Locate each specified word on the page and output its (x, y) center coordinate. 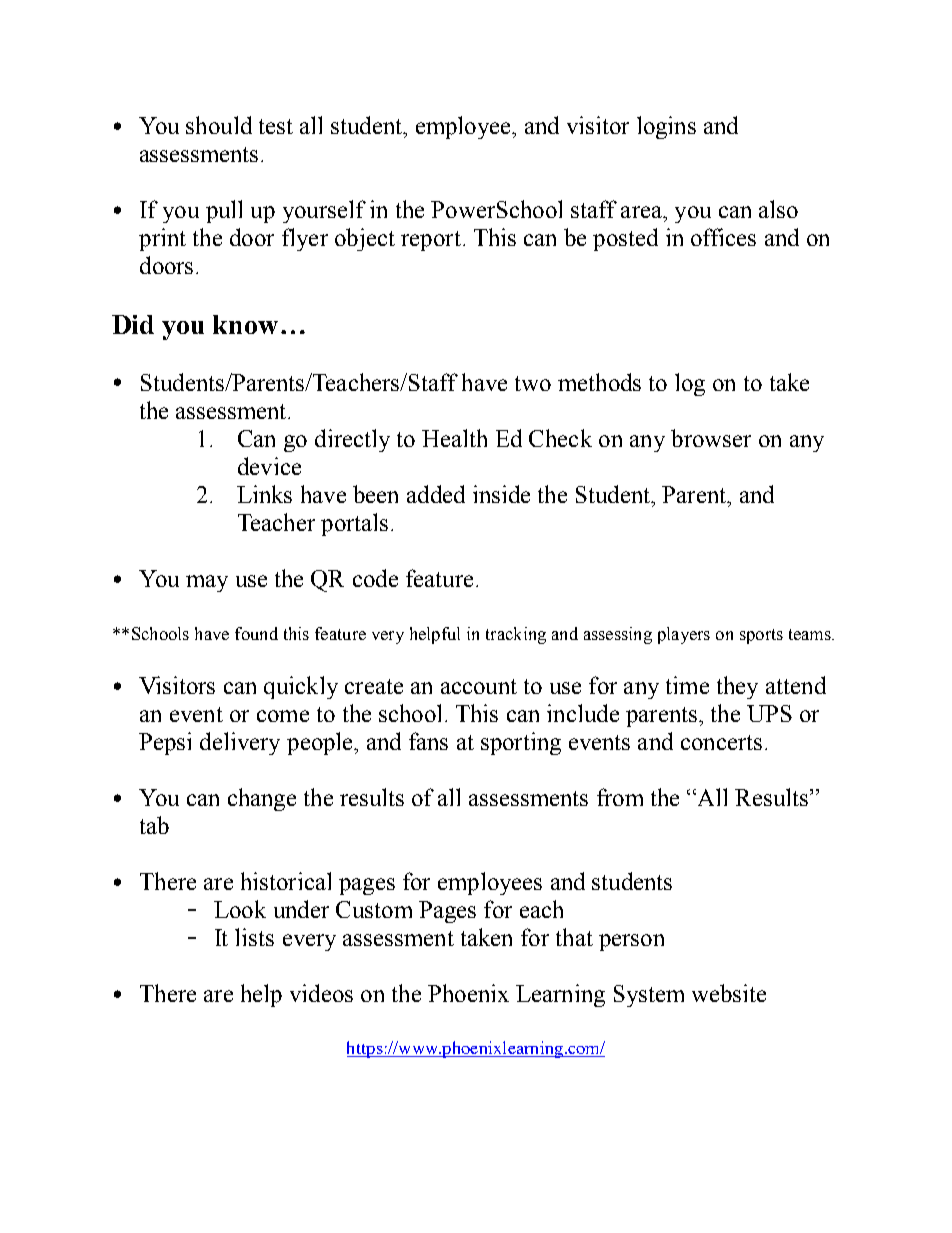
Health (454, 438)
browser (711, 438)
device (269, 466)
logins (666, 127)
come (283, 716)
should (219, 125)
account (479, 686)
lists (254, 937)
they (737, 687)
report (431, 241)
